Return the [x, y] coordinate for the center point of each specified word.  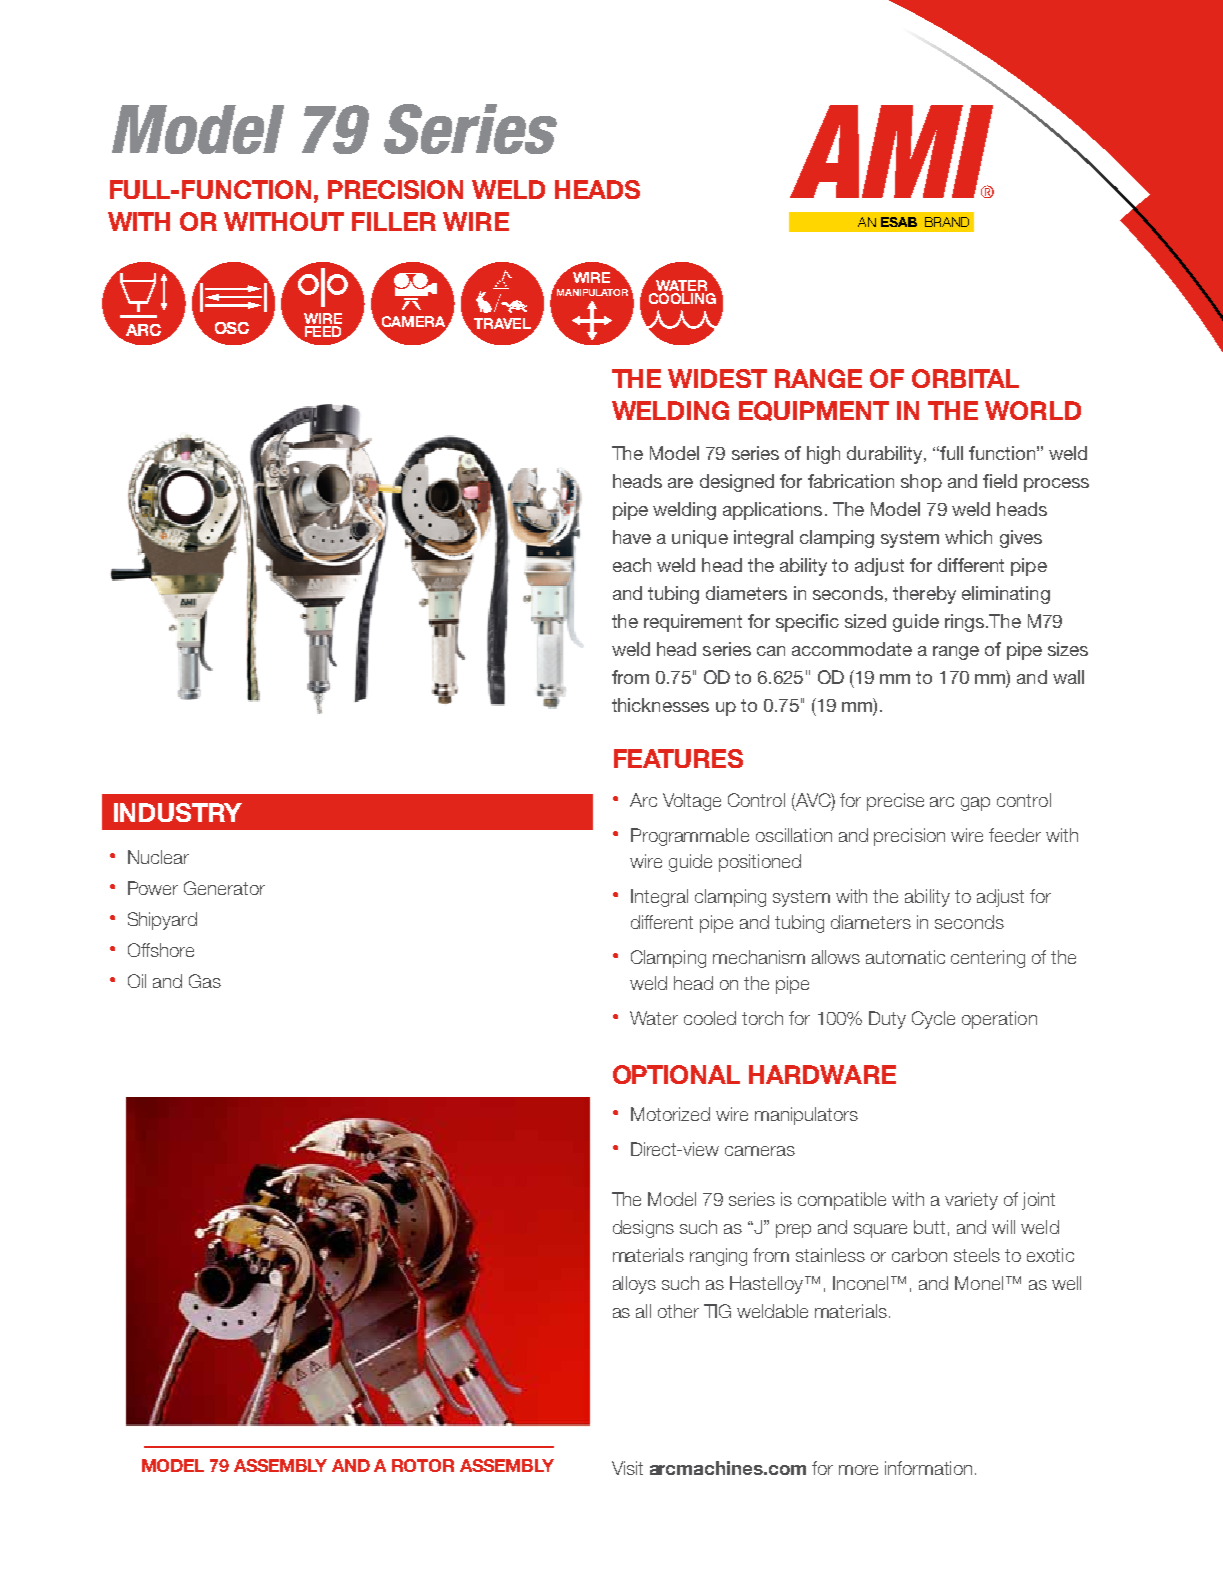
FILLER [394, 221]
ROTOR [423, 1465]
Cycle [933, 1020]
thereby [924, 595]
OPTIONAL [676, 1074]
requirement [693, 623]
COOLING [682, 297]
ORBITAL [965, 378]
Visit [627, 1468]
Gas [205, 981]
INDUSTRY [178, 812]
